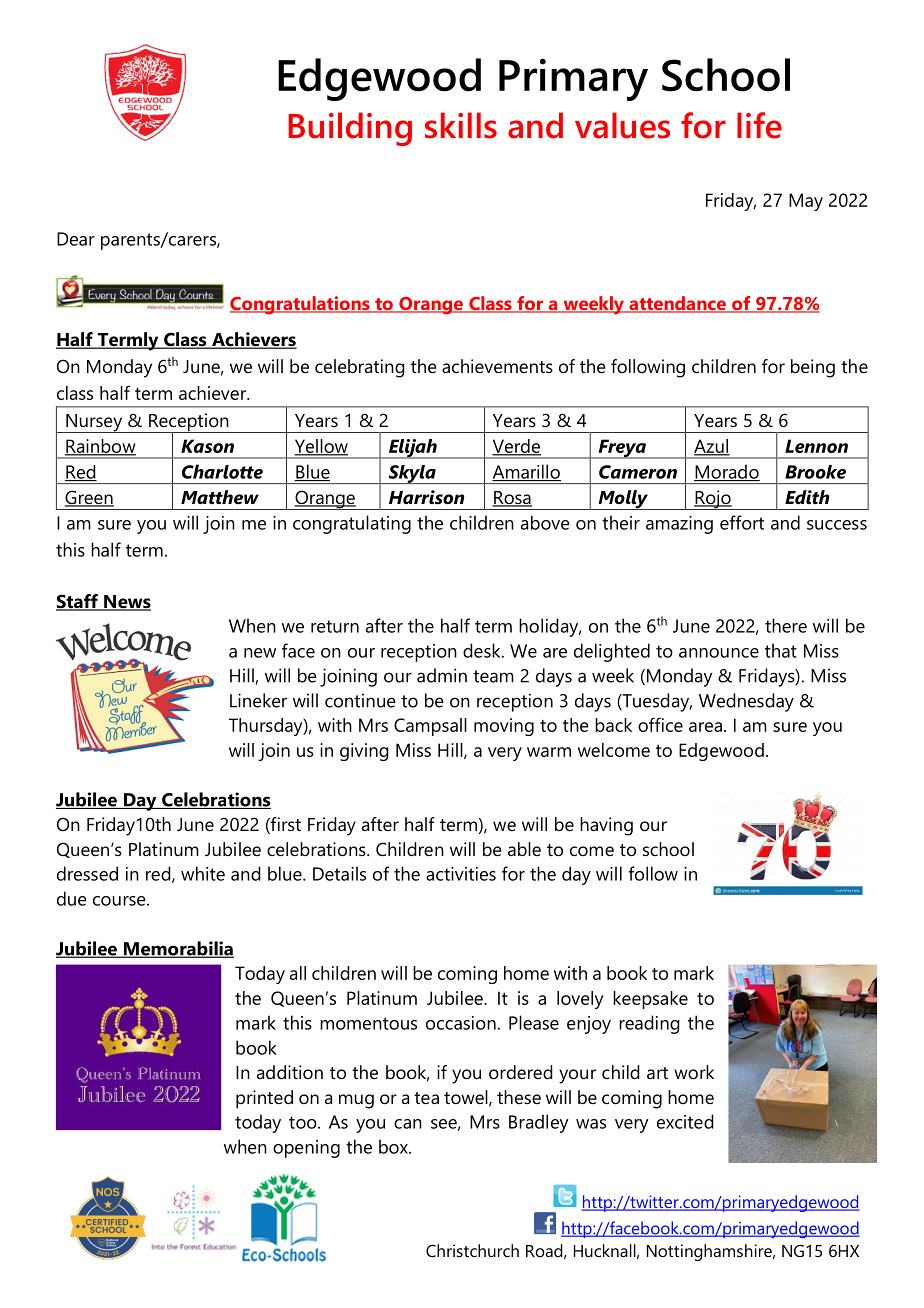  Describe the element at coordinates (461, 125) in the screenshot. I see `skills` at that location.
